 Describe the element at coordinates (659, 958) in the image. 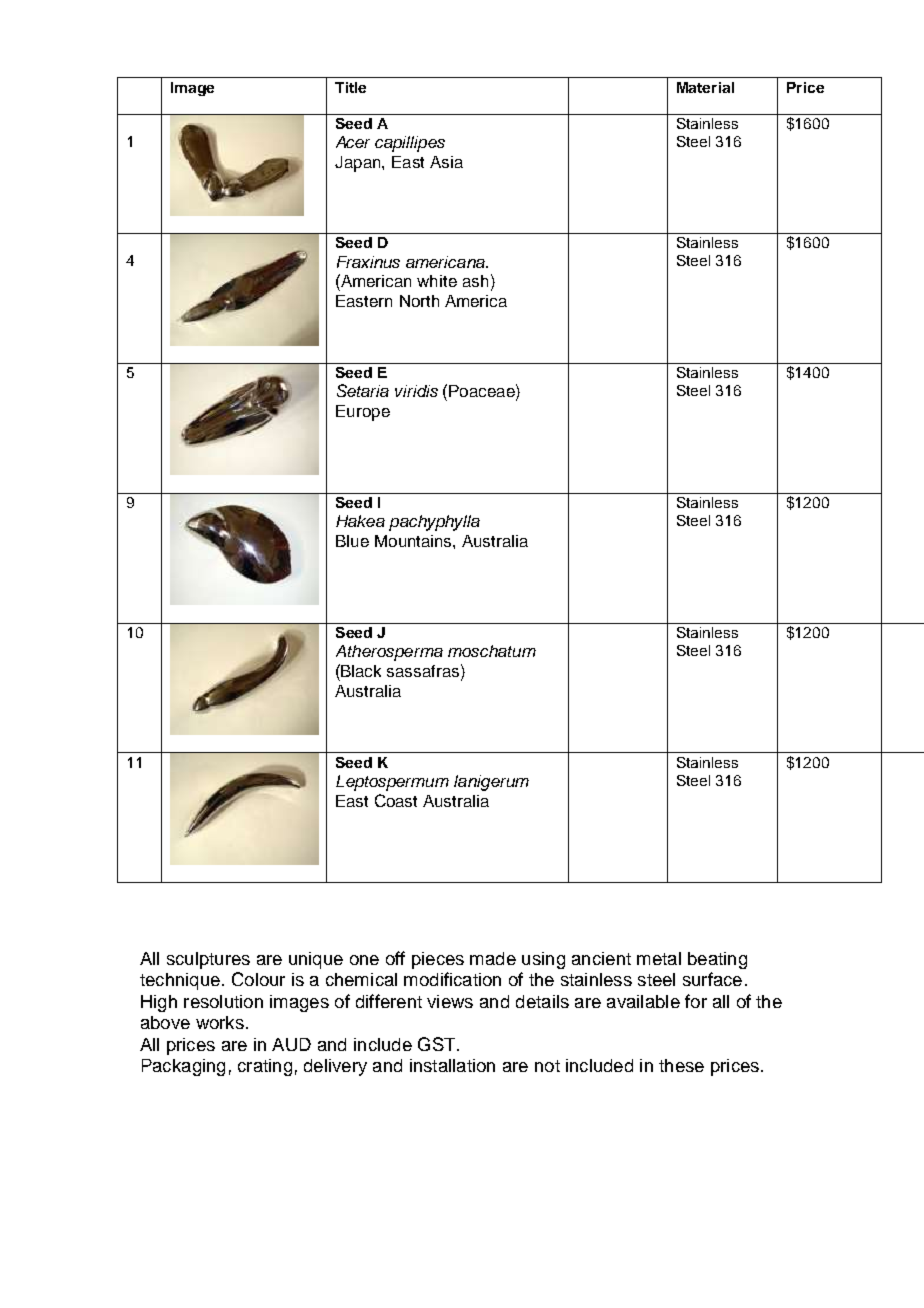

I see `metal` at that location.
